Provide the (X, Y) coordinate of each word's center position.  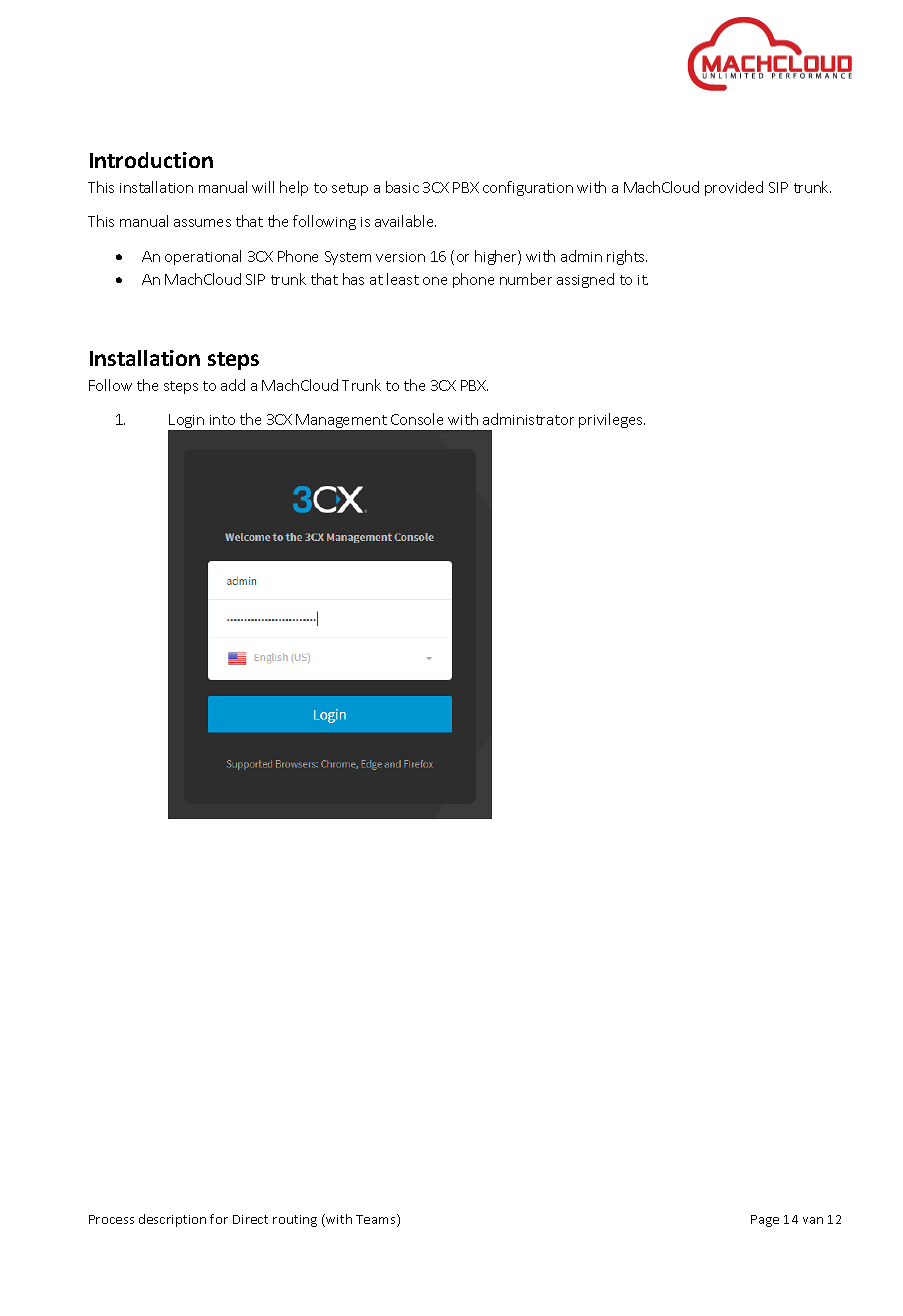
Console (417, 419)
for (219, 1219)
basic (402, 187)
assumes (202, 223)
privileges (612, 420)
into (222, 420)
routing (295, 1221)
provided (734, 188)
